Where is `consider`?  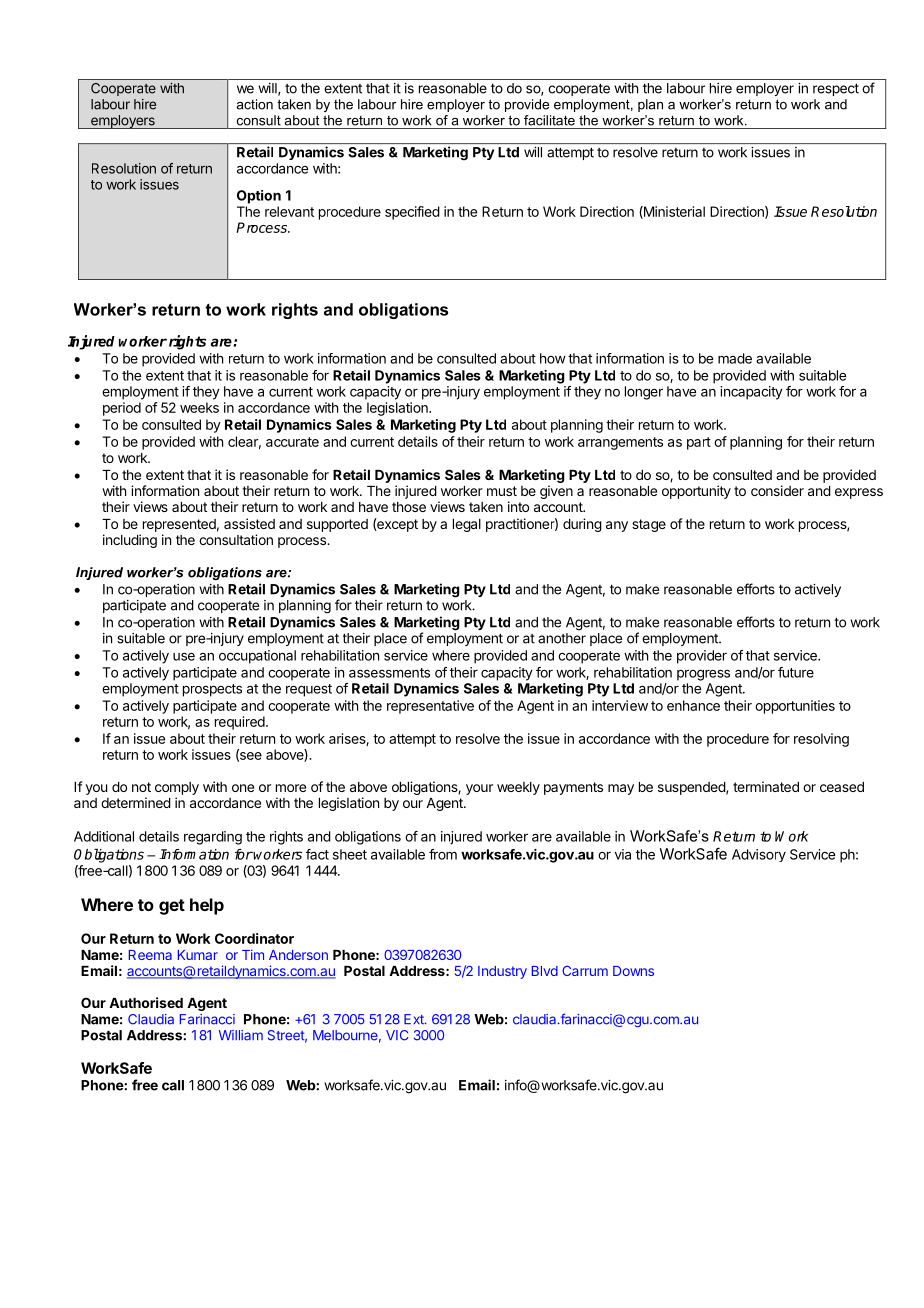
consider is located at coordinates (777, 490).
